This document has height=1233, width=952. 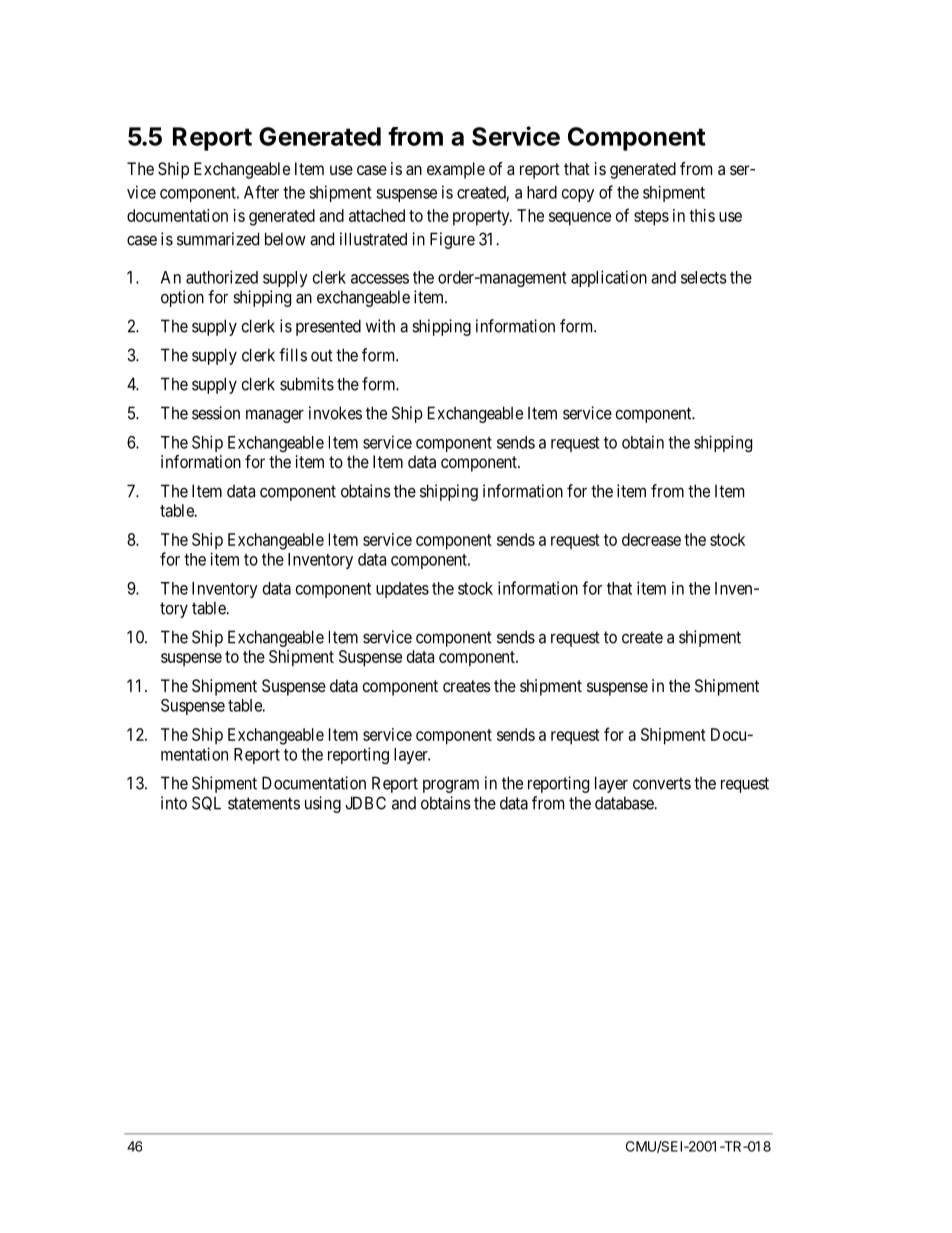 I want to click on example, so click(x=456, y=170).
